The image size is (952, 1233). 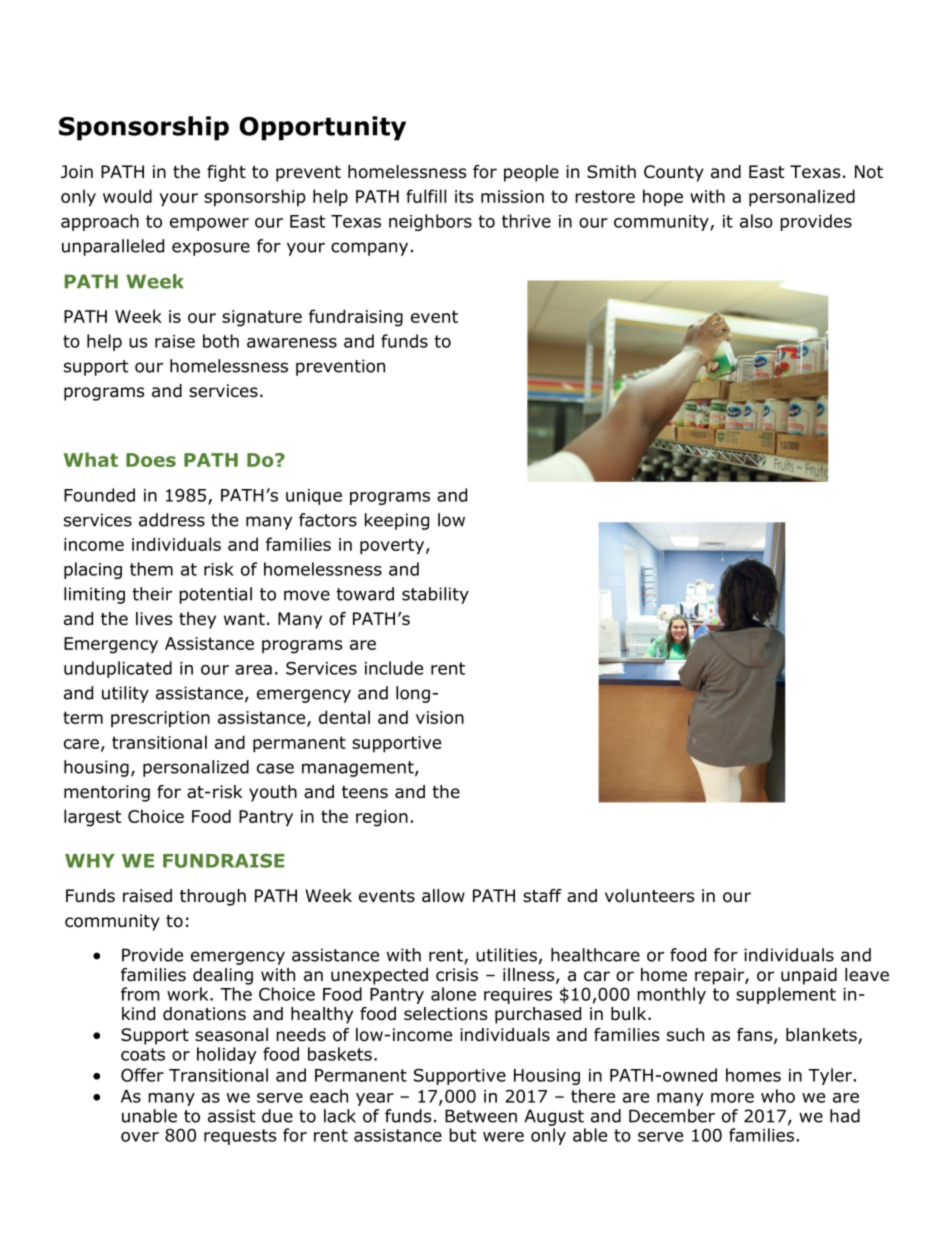 What do you see at coordinates (464, 196) in the screenshot?
I see `its` at bounding box center [464, 196].
